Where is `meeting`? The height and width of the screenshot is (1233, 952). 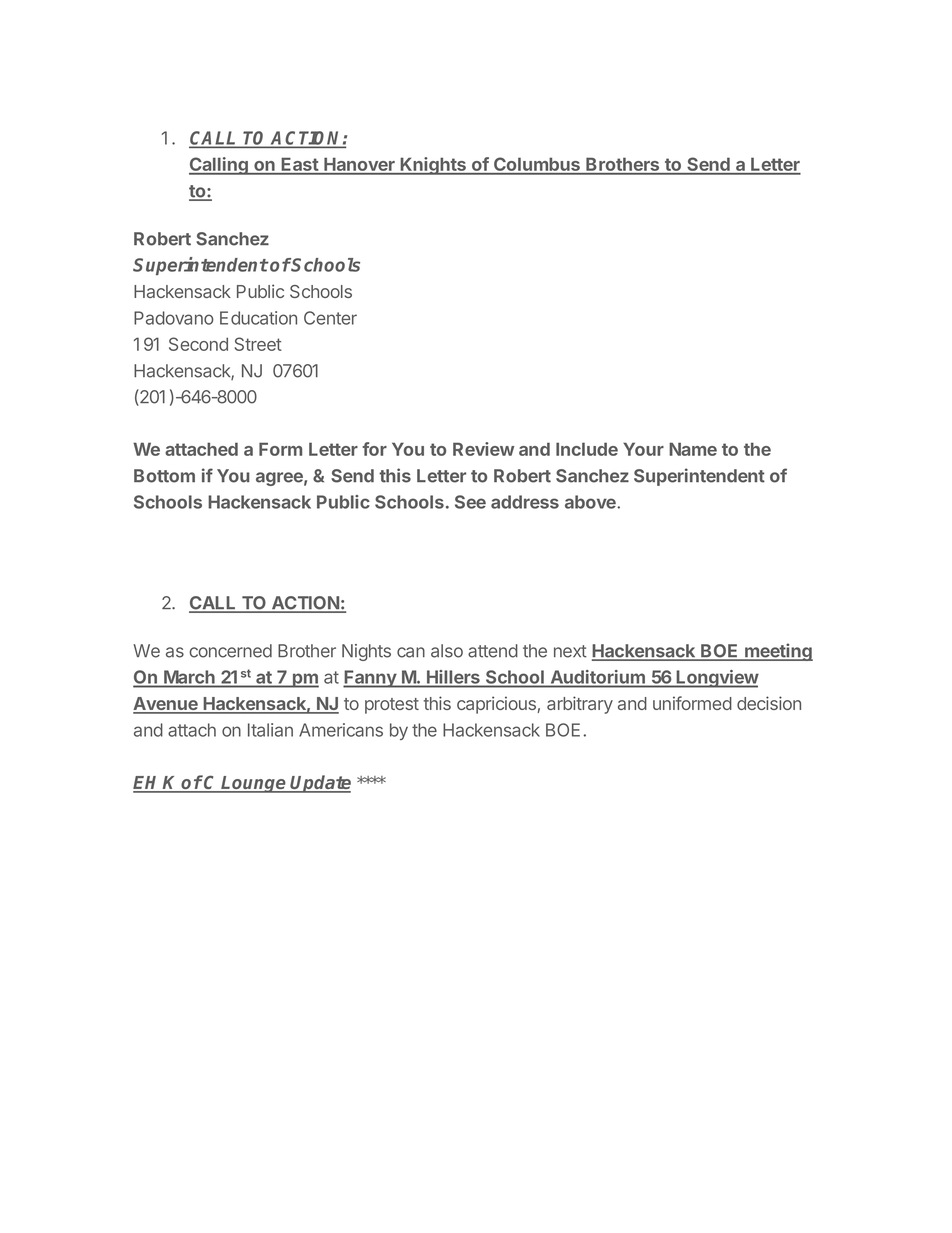
meeting is located at coordinates (778, 652).
